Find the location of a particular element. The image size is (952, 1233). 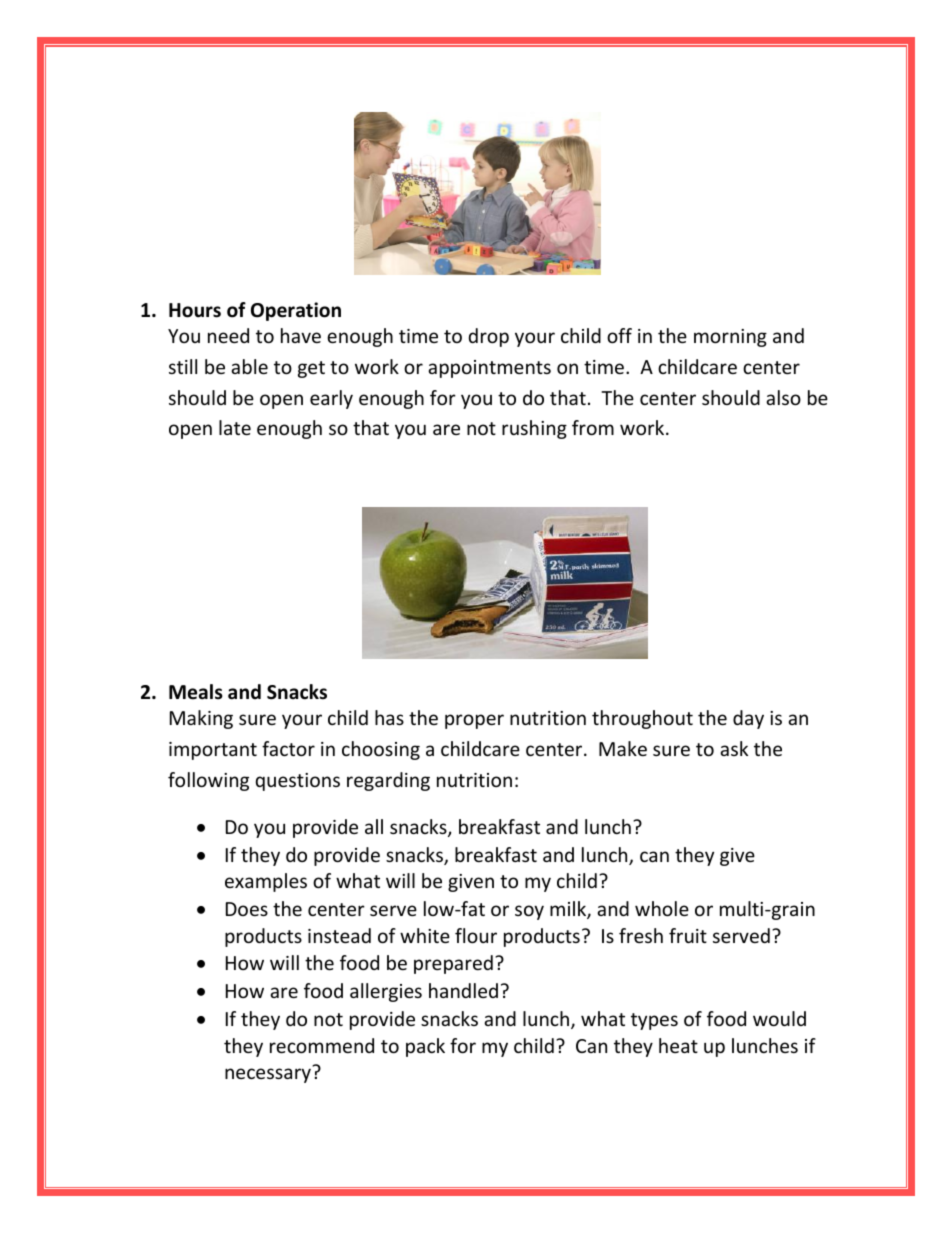

soy is located at coordinates (529, 912).
